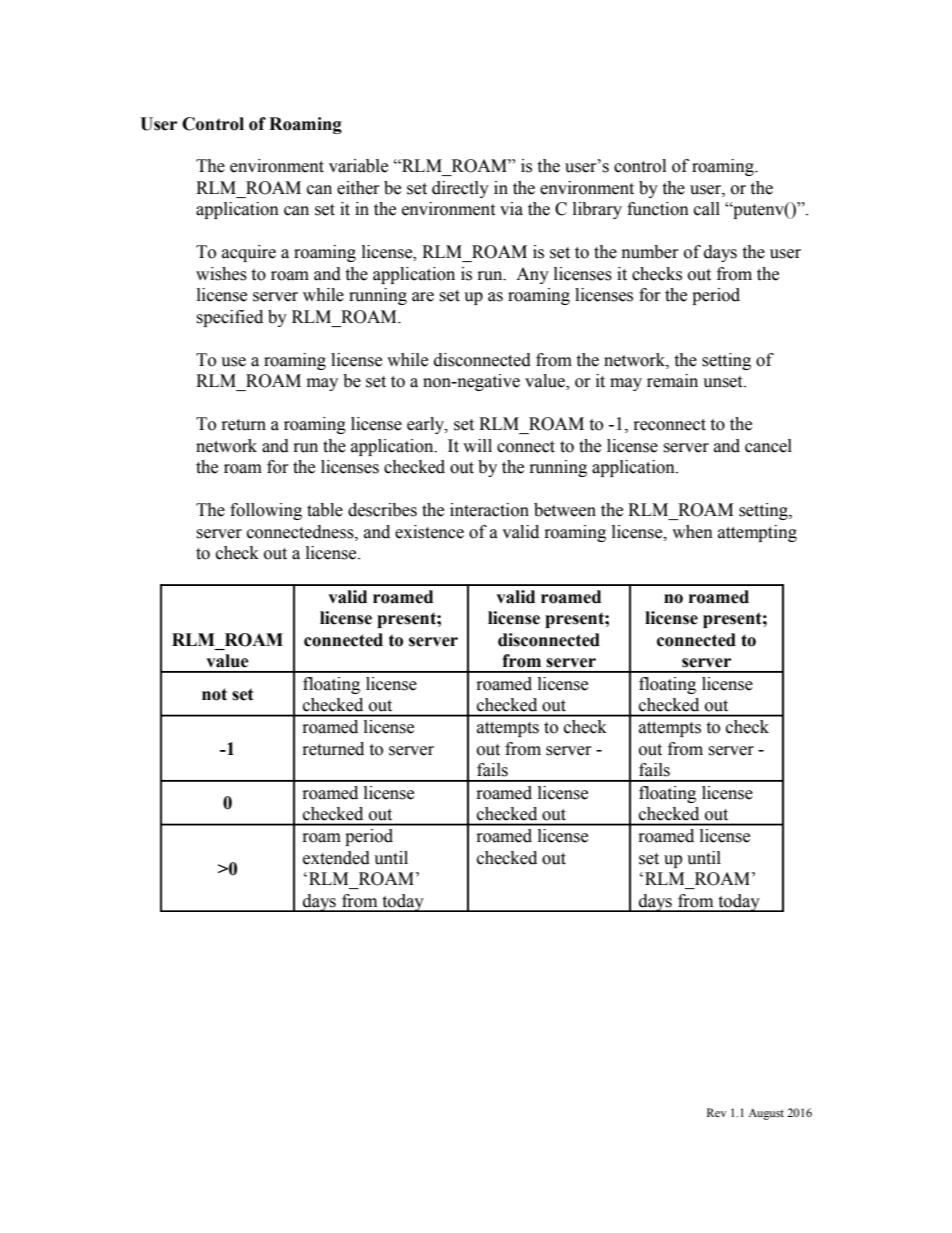 The height and width of the screenshot is (1233, 952). Describe the element at coordinates (214, 694) in the screenshot. I see `not` at that location.
